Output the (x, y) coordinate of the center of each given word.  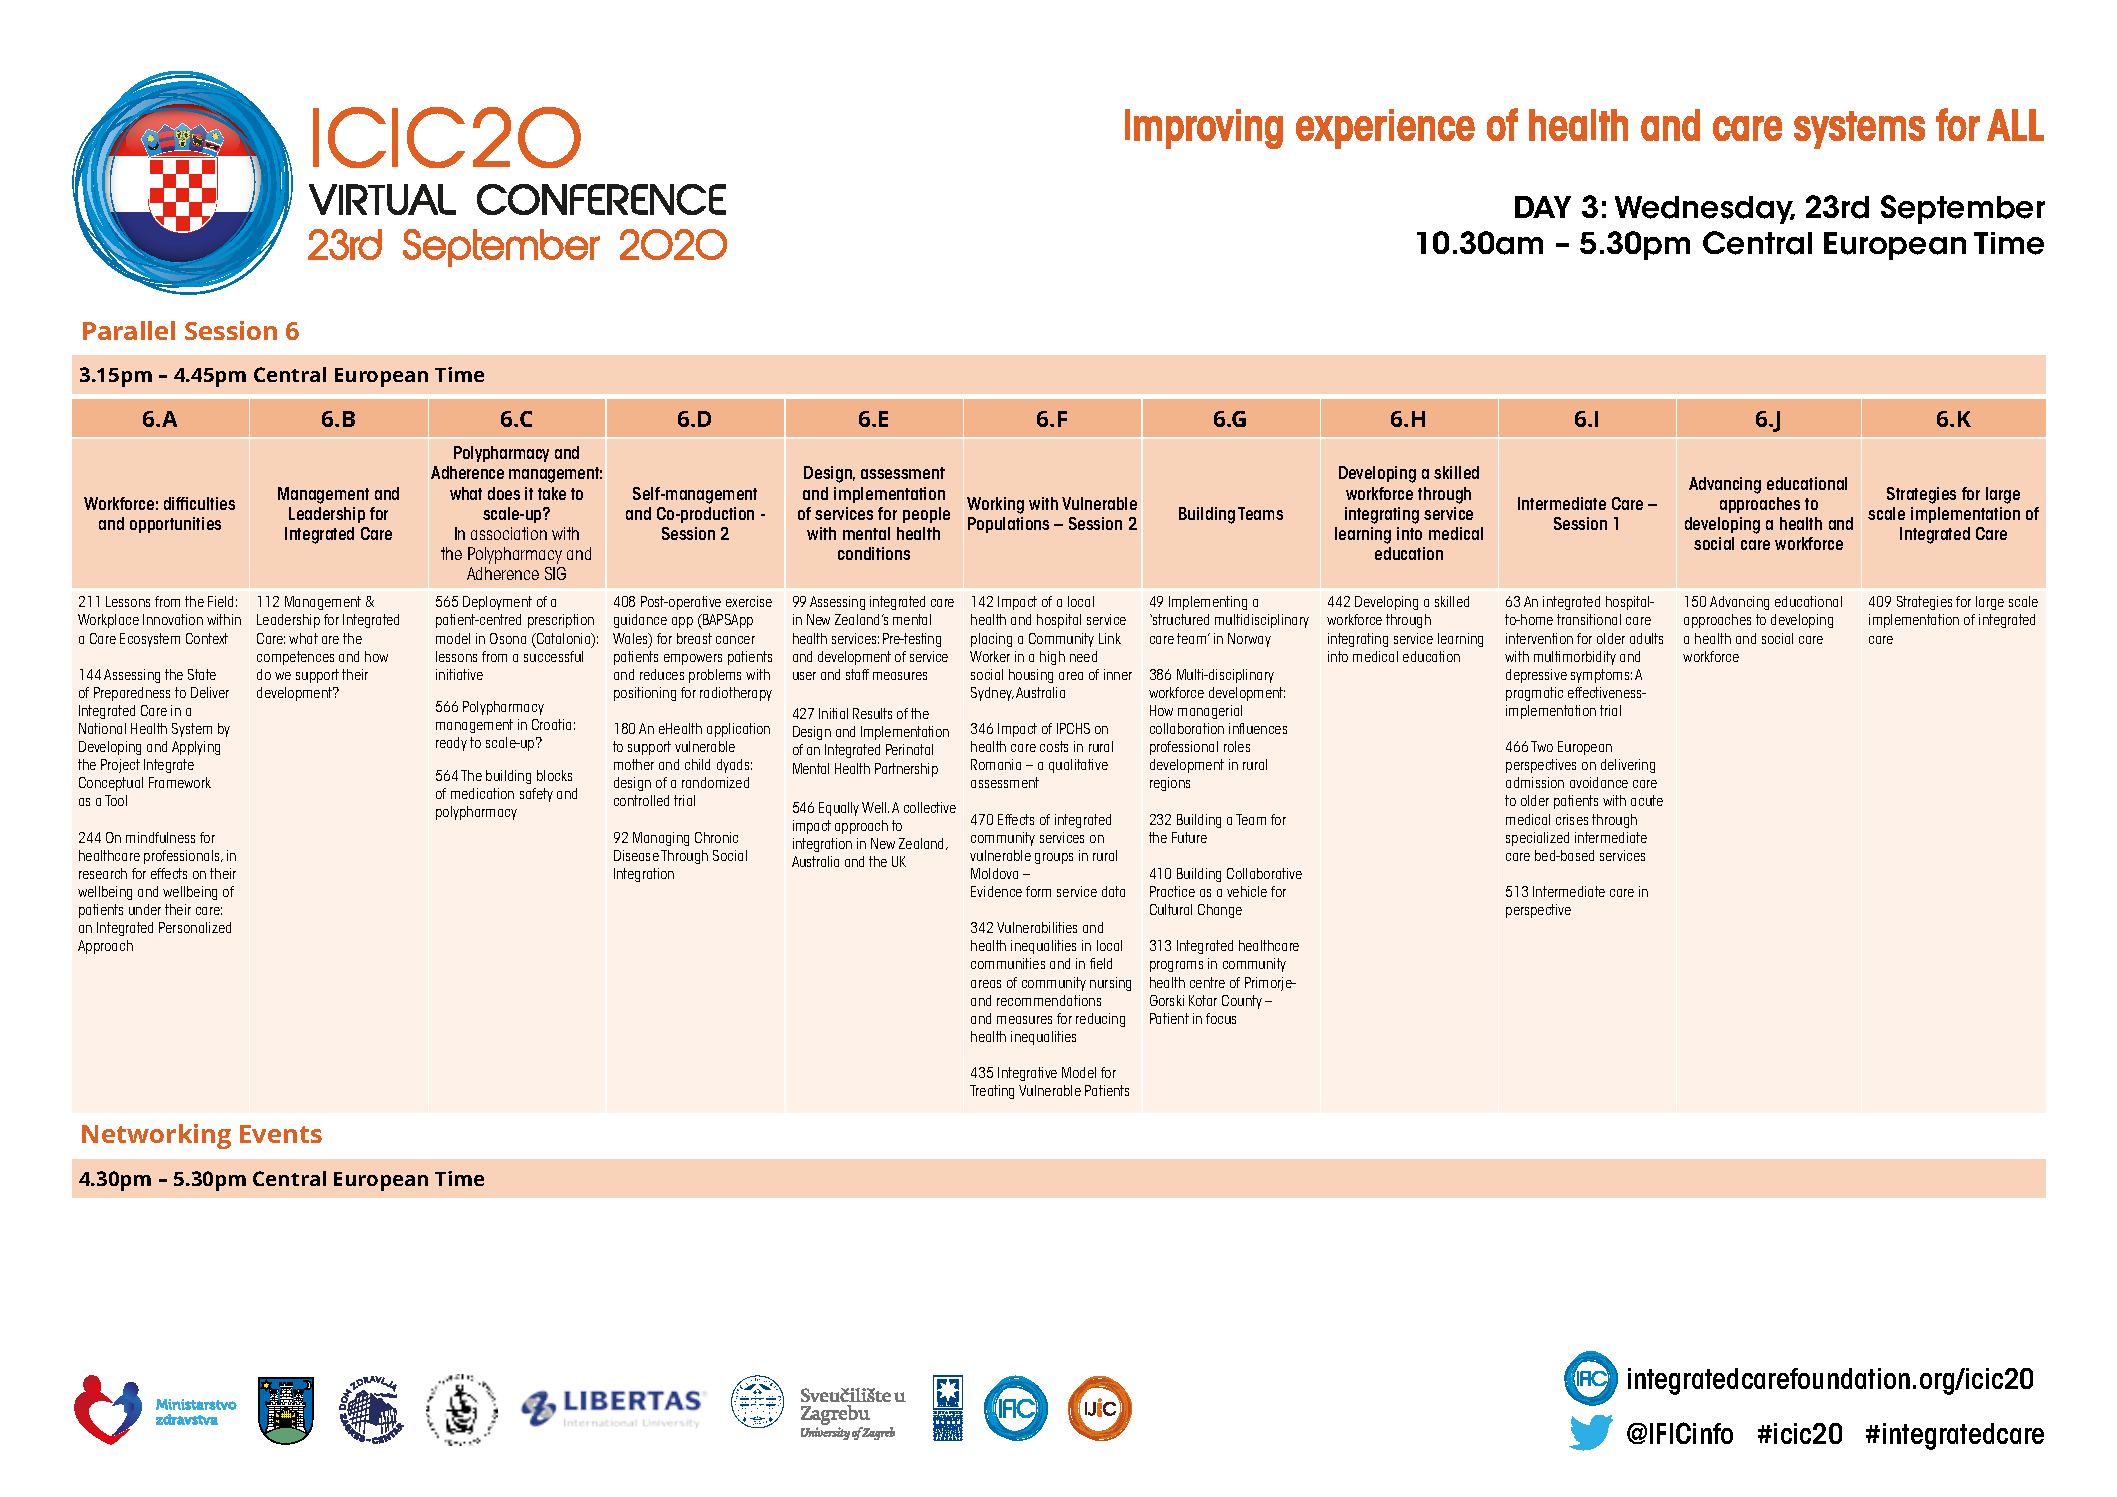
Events (281, 1134)
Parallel (129, 330)
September (1963, 209)
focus (1221, 1018)
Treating (992, 1092)
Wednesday (1705, 210)
